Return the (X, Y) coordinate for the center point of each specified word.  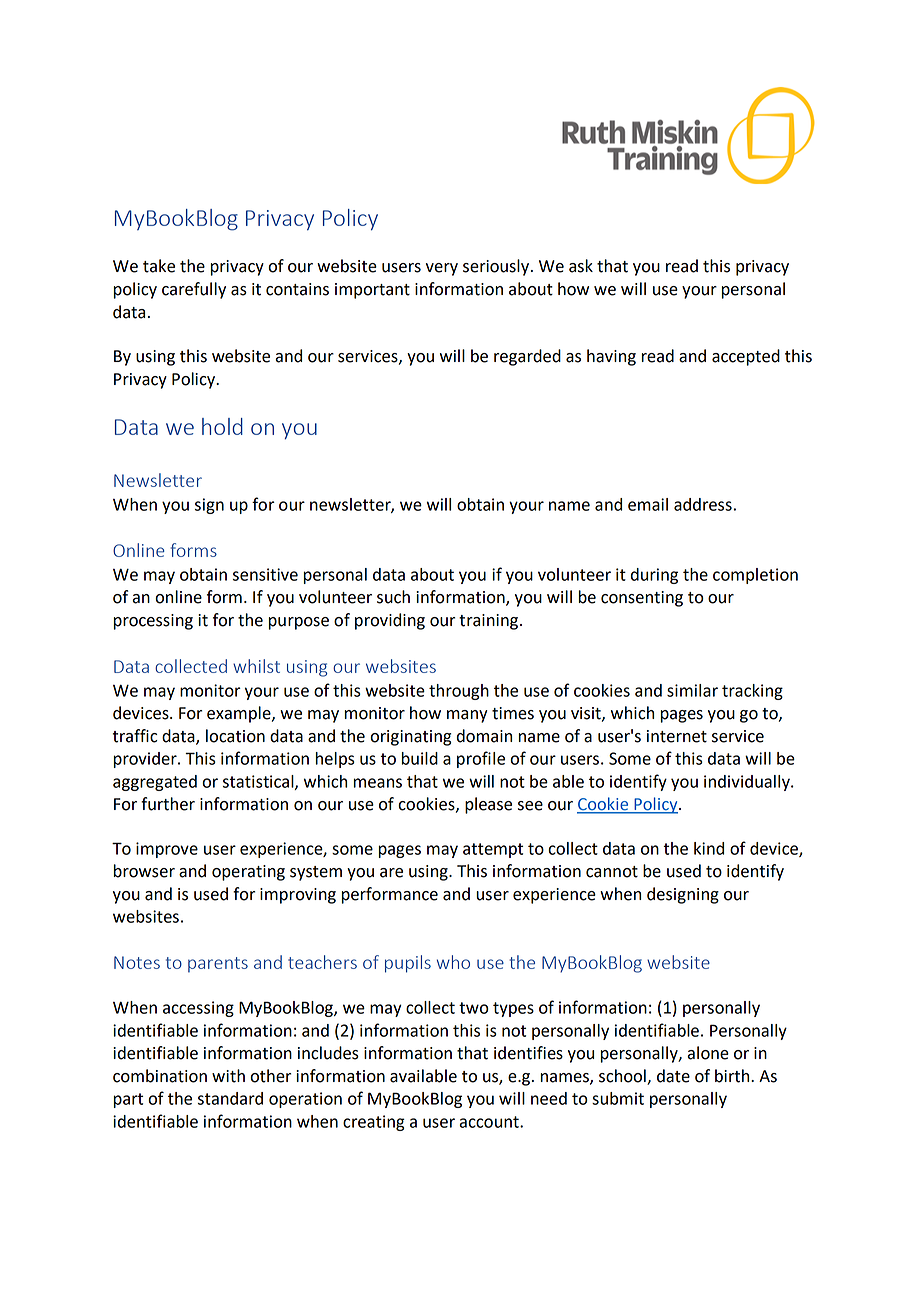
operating (248, 873)
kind (709, 848)
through (459, 692)
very (442, 269)
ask (581, 266)
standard (230, 1098)
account (490, 1122)
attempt (493, 850)
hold (222, 426)
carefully (194, 290)
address (703, 504)
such (393, 597)
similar (692, 690)
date (673, 1076)
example (240, 714)
